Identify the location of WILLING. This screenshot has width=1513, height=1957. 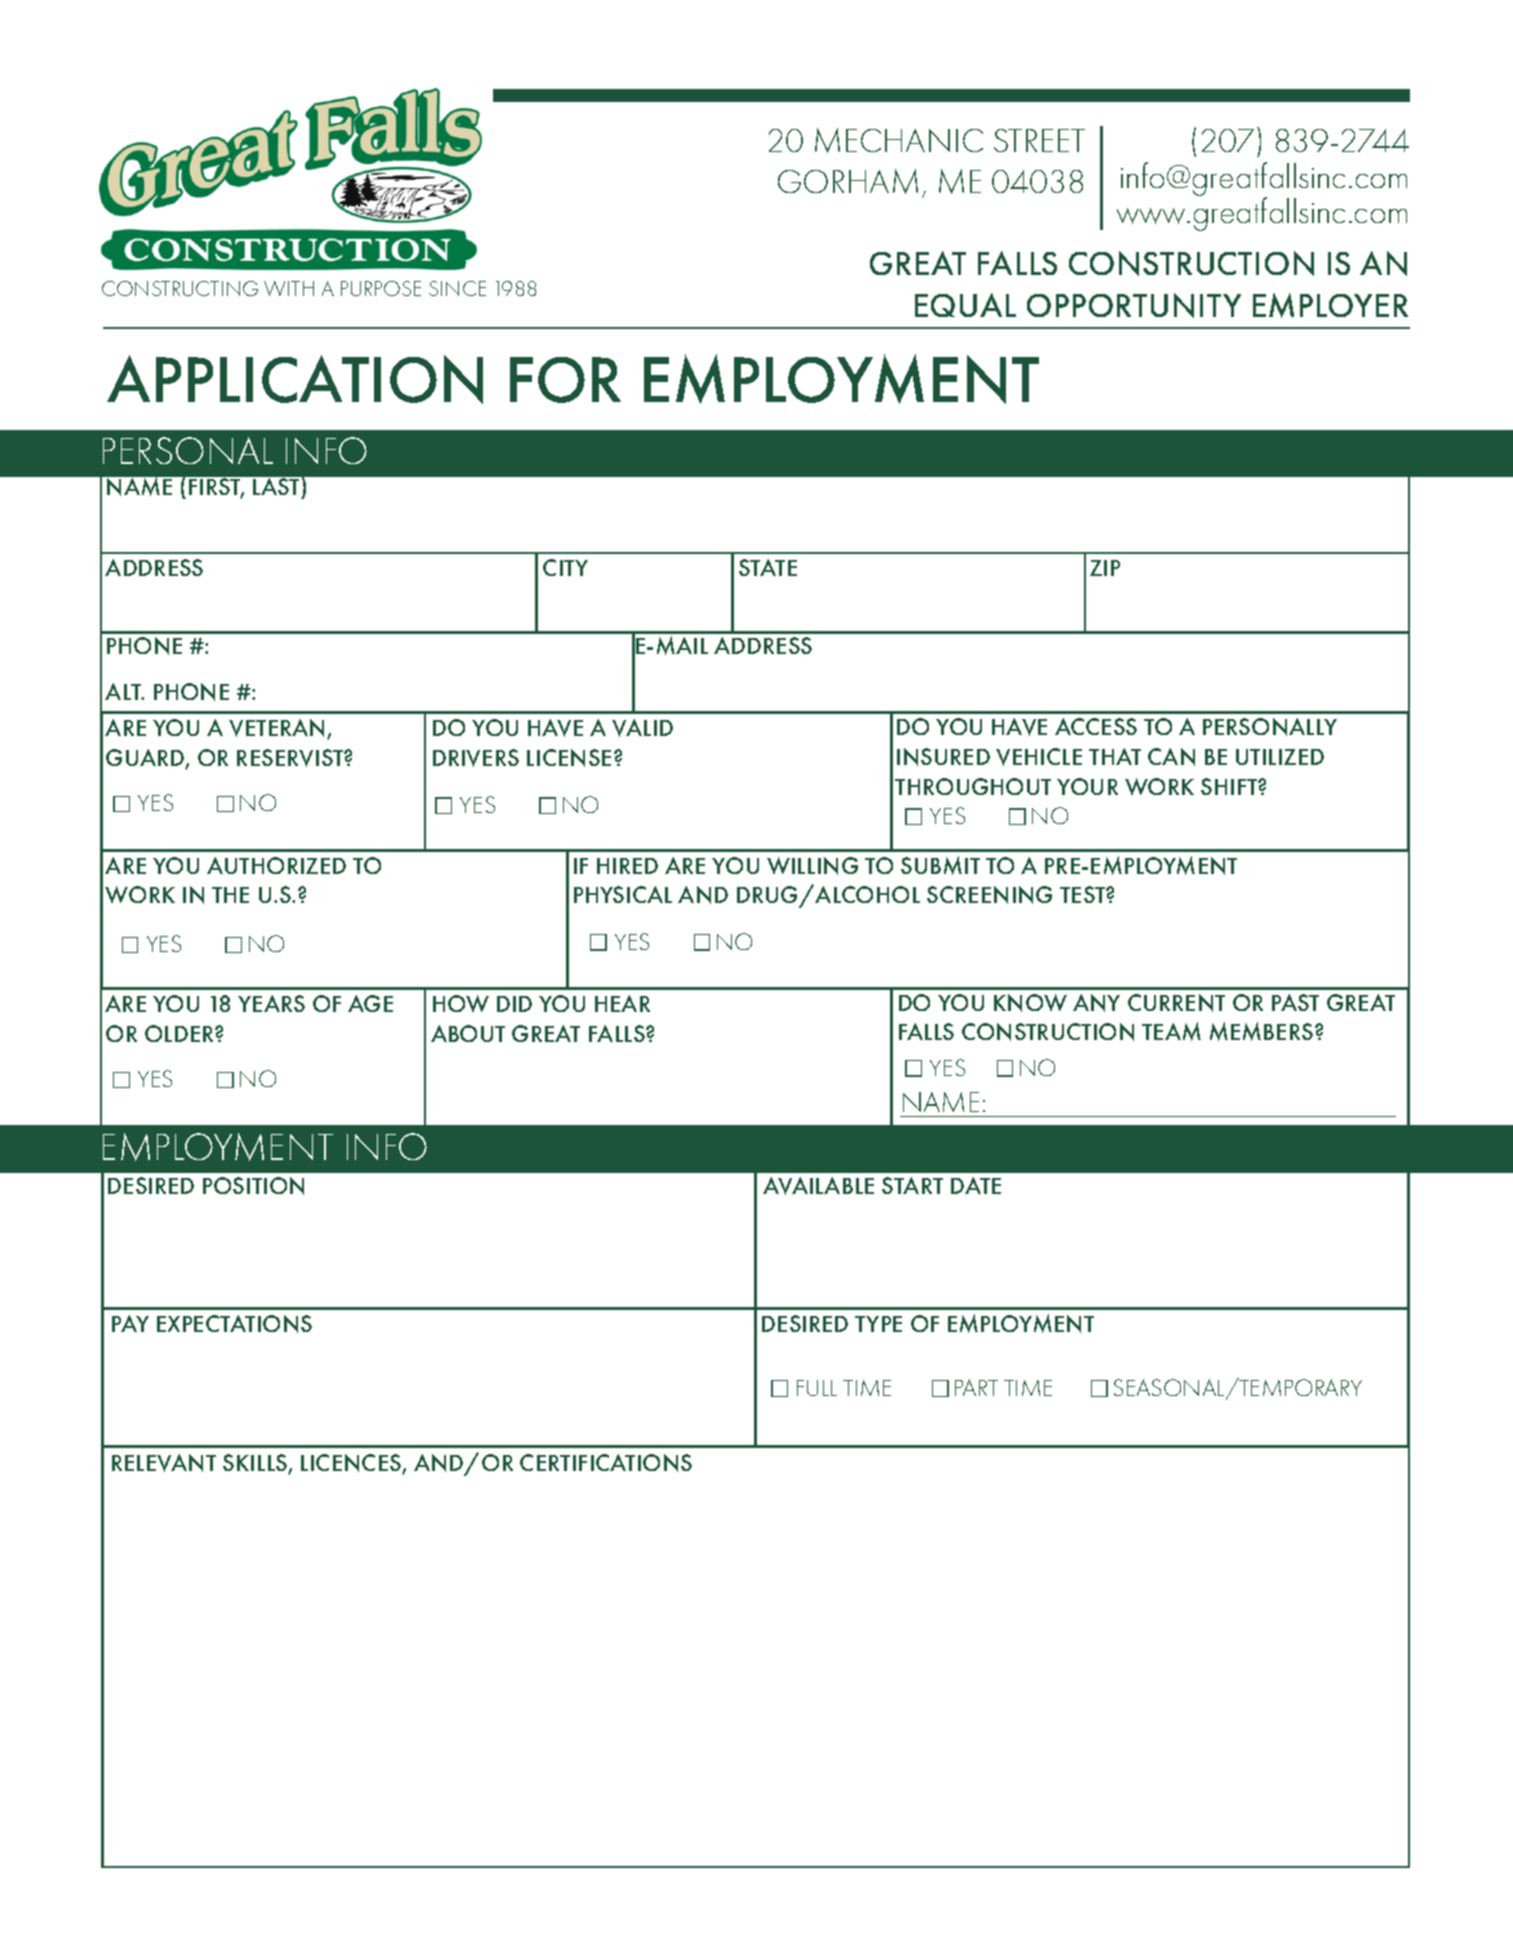
(812, 866).
